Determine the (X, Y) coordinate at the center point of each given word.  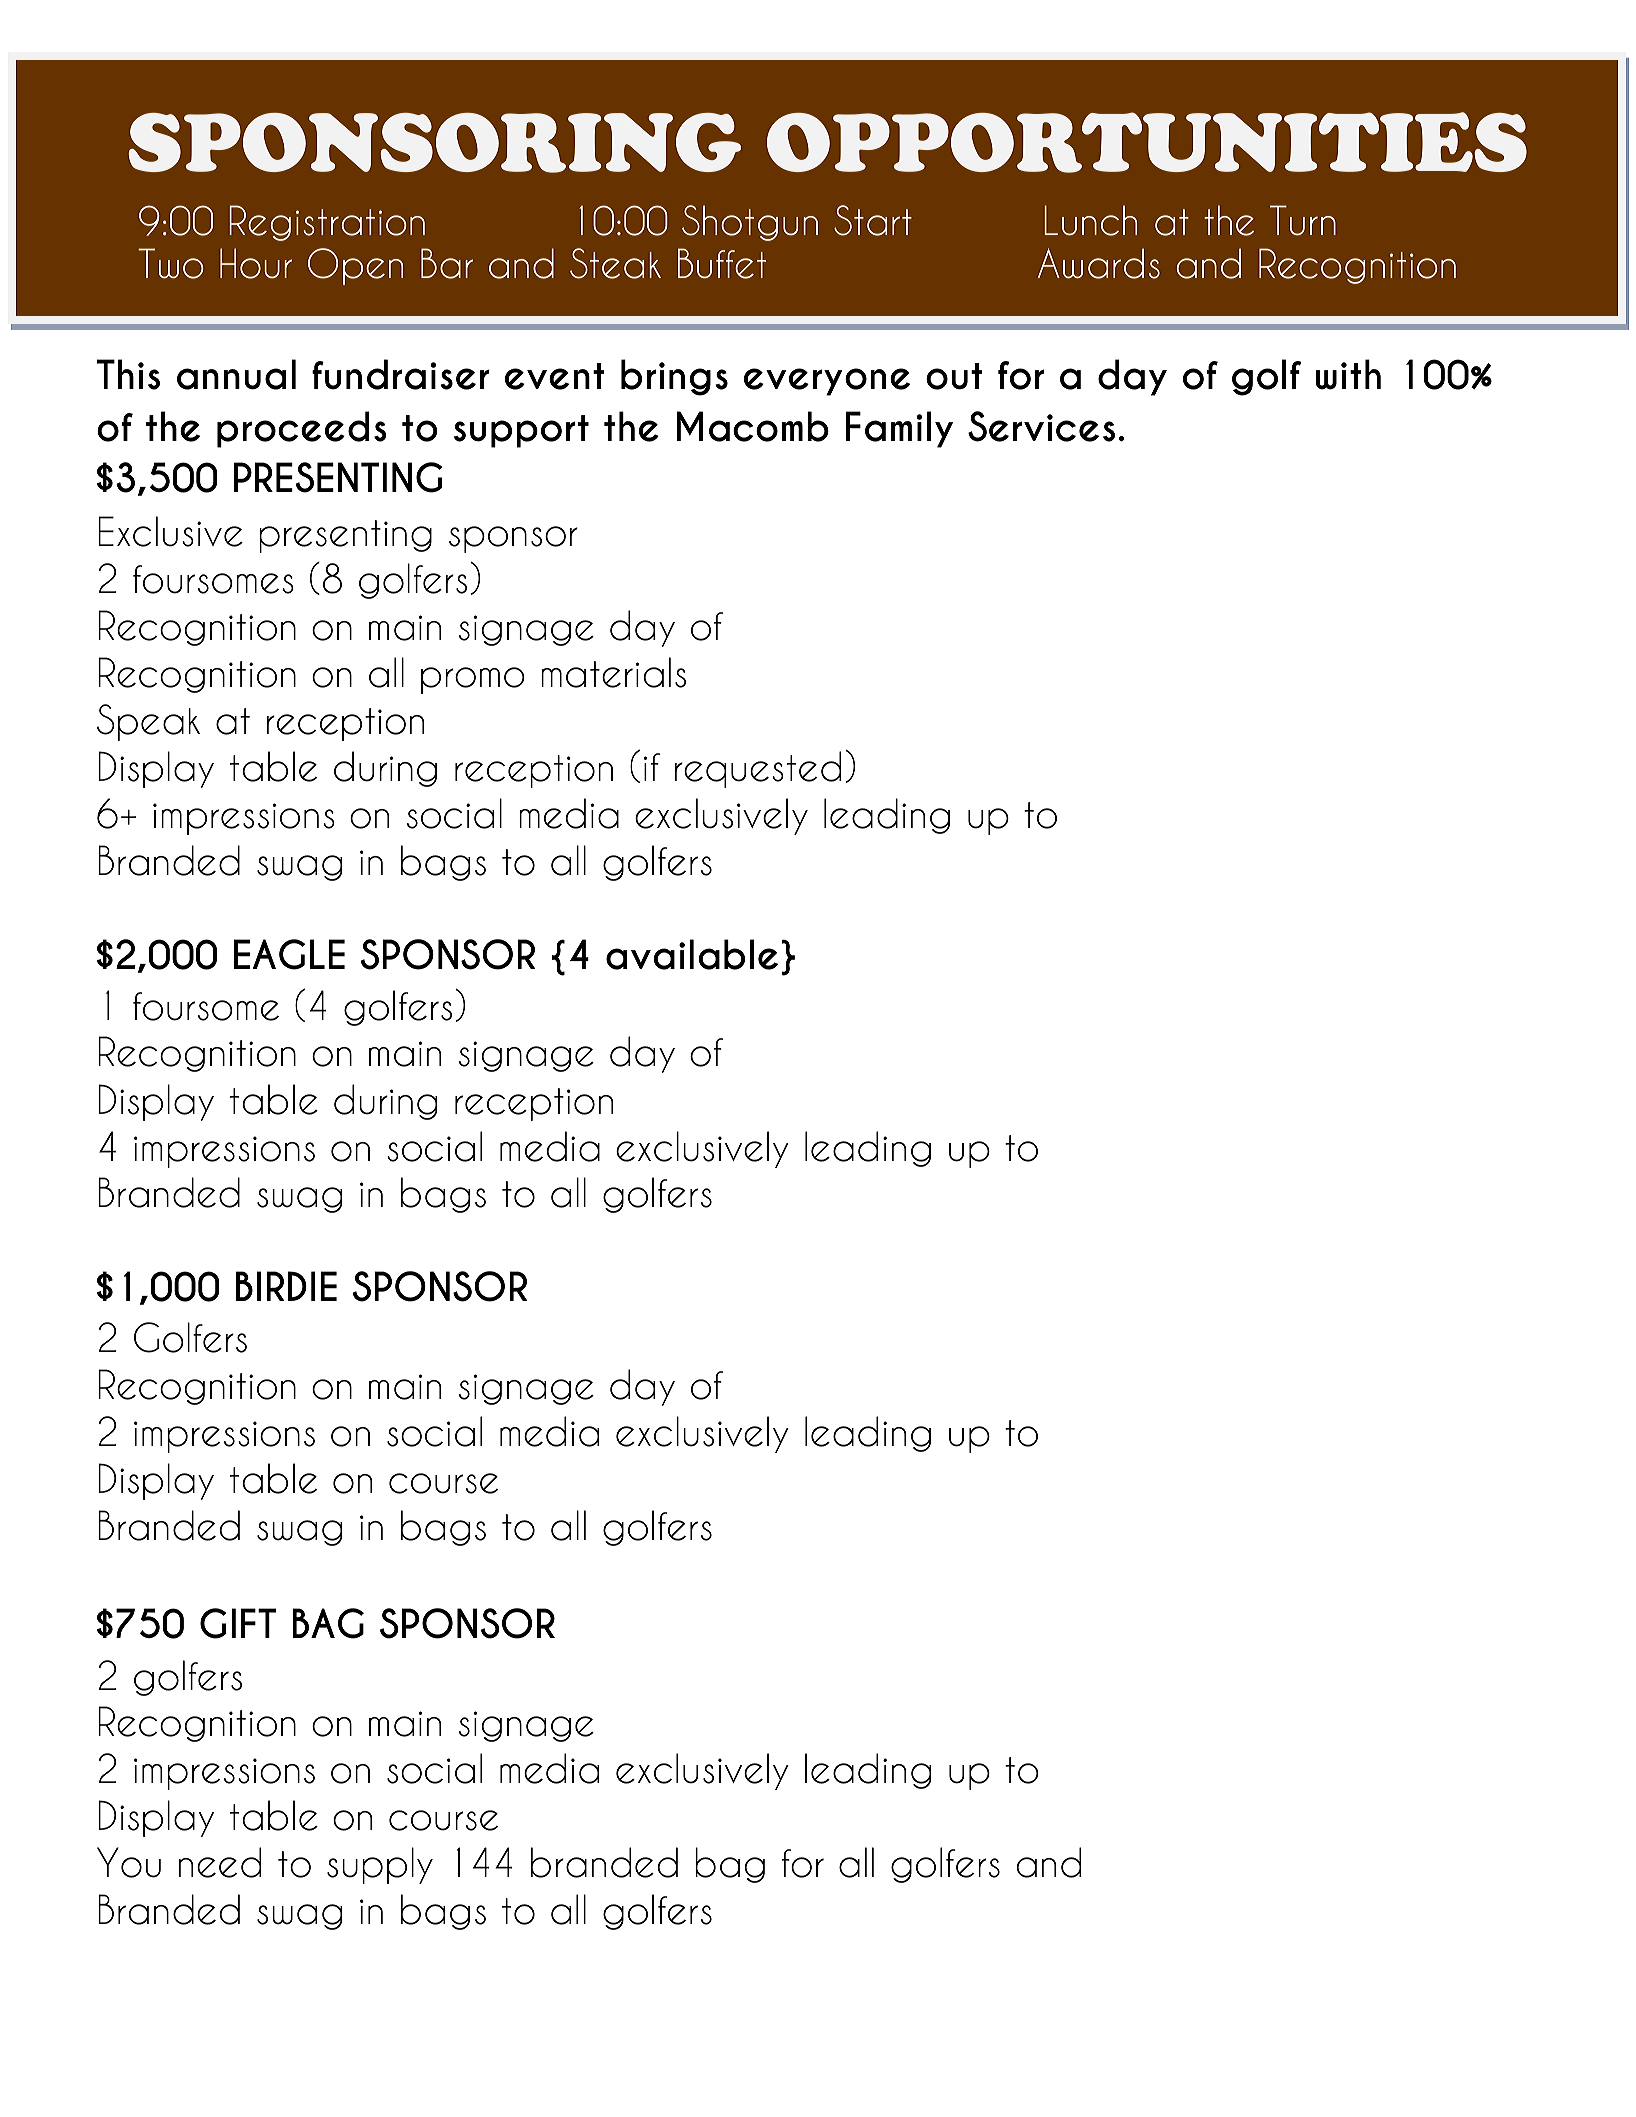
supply (380, 1865)
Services (1041, 426)
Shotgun (750, 223)
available (692, 954)
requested (758, 769)
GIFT (238, 1623)
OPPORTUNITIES (1147, 142)
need (220, 1862)
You (129, 1862)
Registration (327, 223)
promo (473, 680)
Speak (148, 722)
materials (613, 672)
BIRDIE (286, 1286)
